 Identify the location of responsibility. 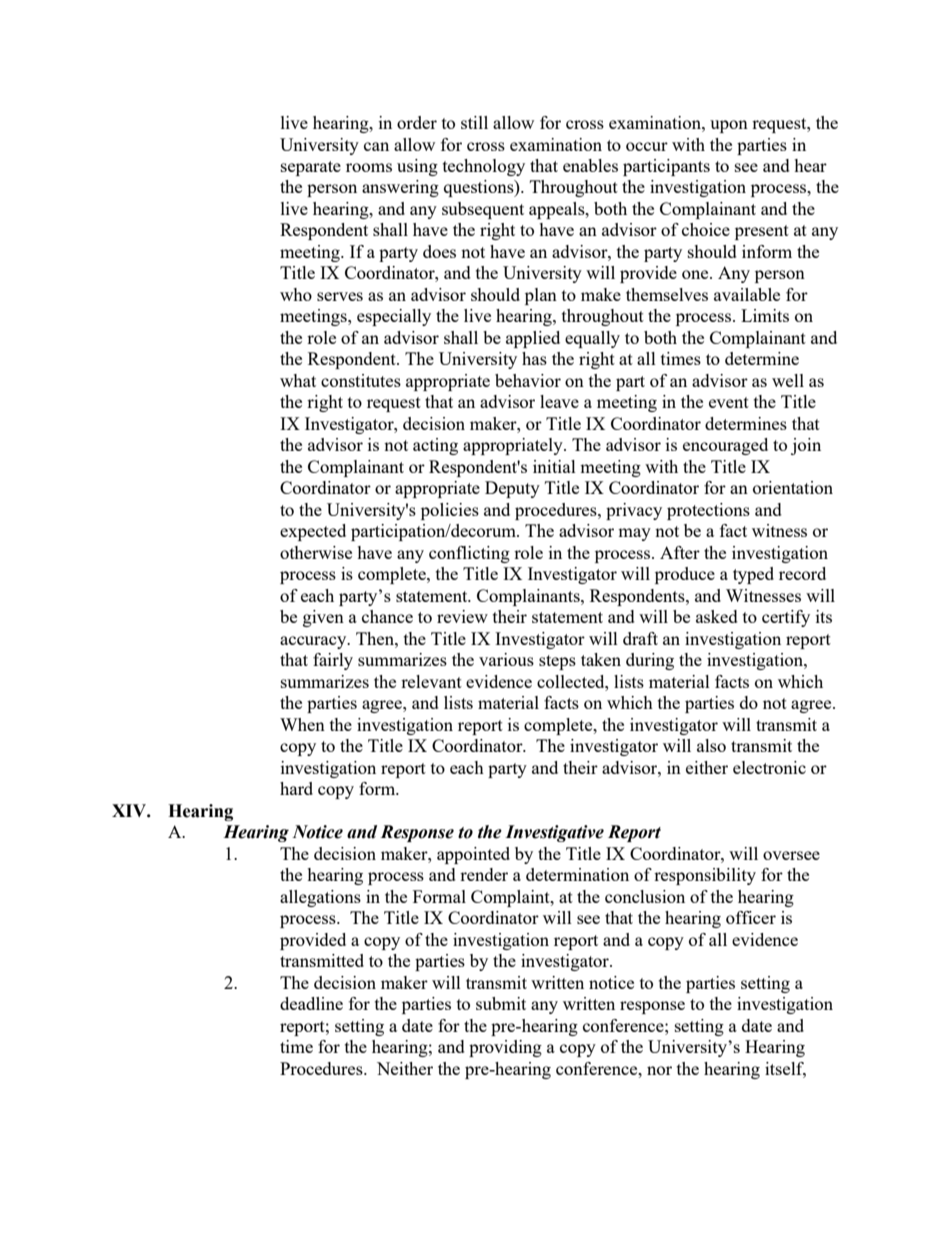
(705, 876).
